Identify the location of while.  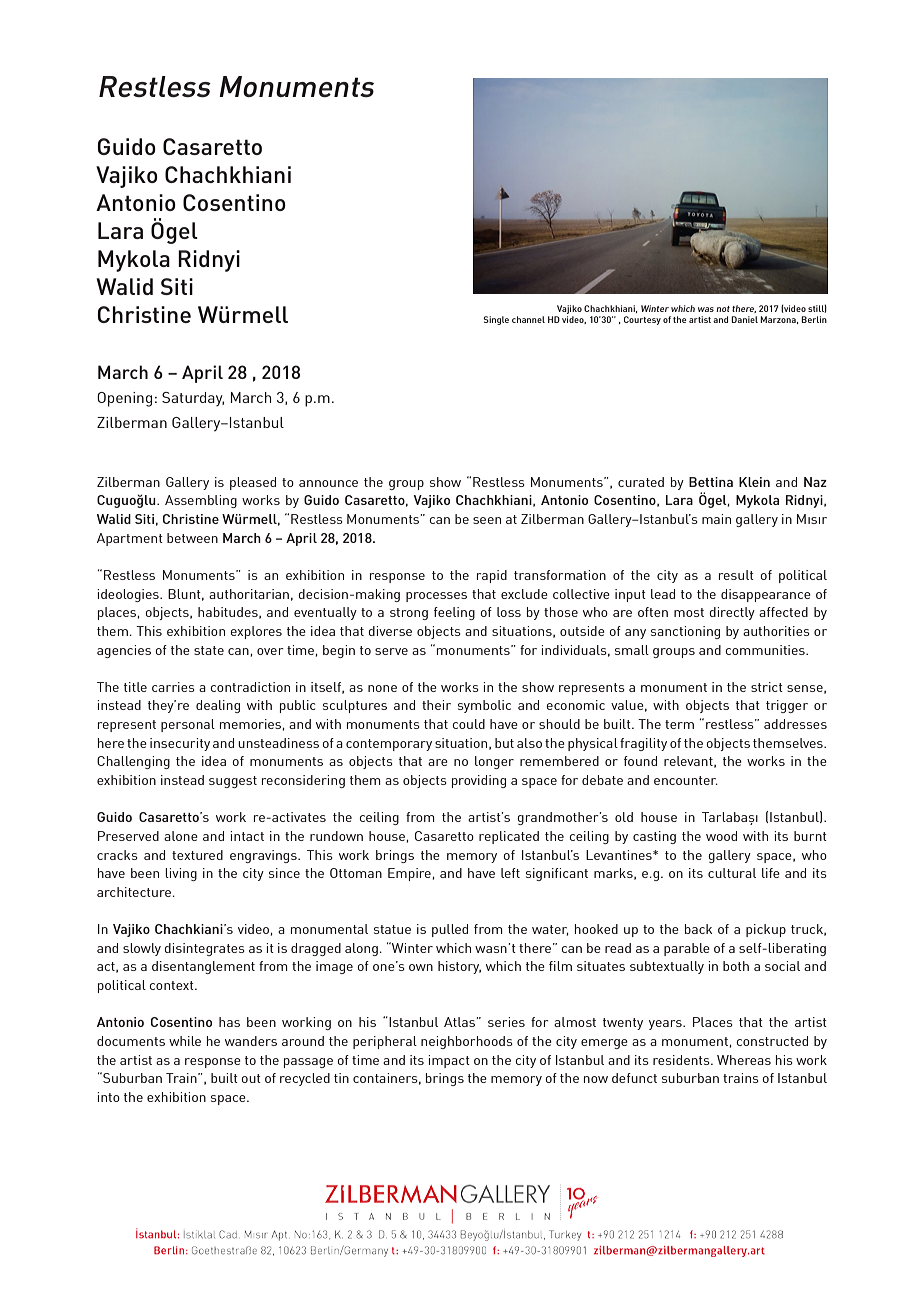
(185, 1041).
